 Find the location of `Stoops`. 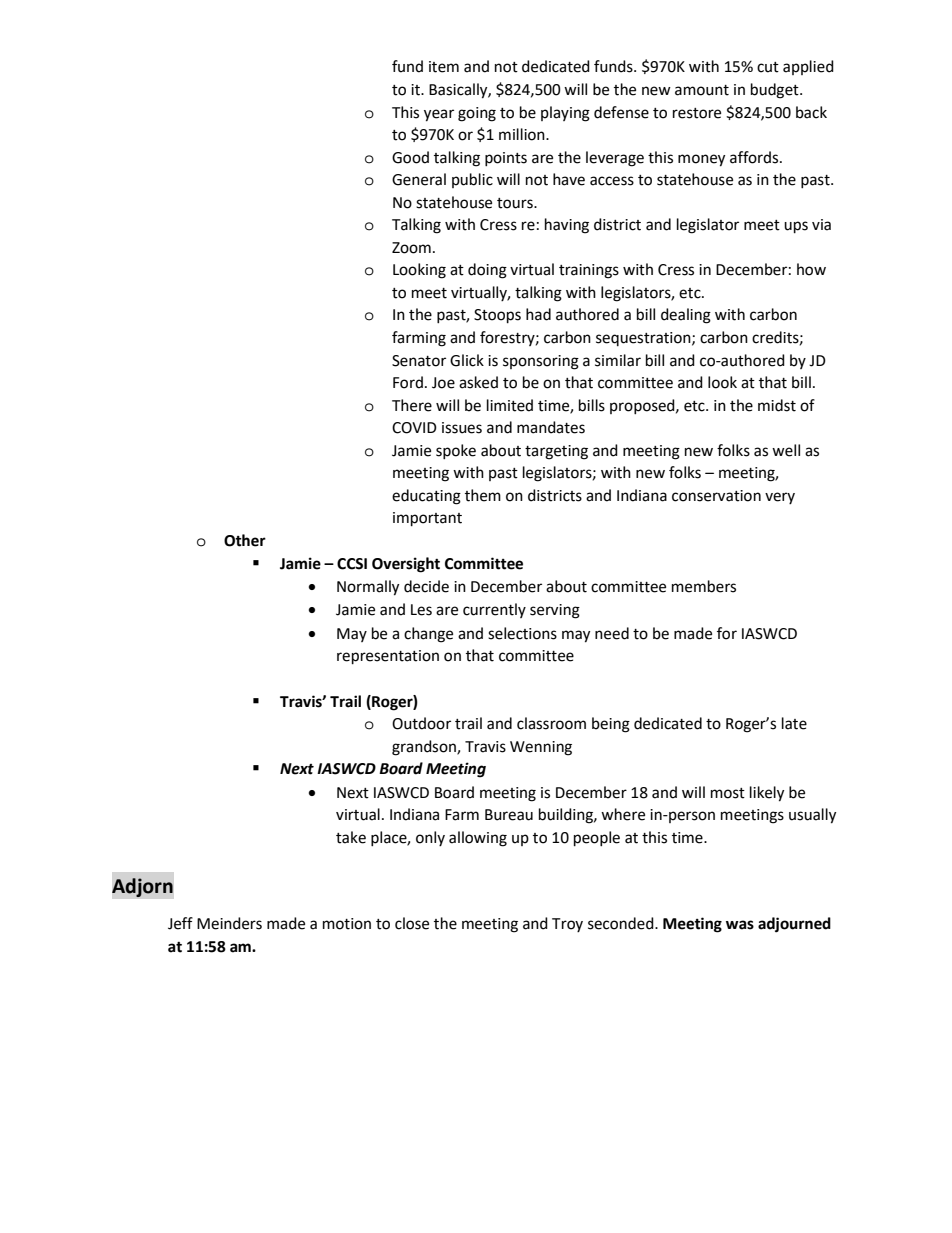

Stoops is located at coordinates (497, 316).
